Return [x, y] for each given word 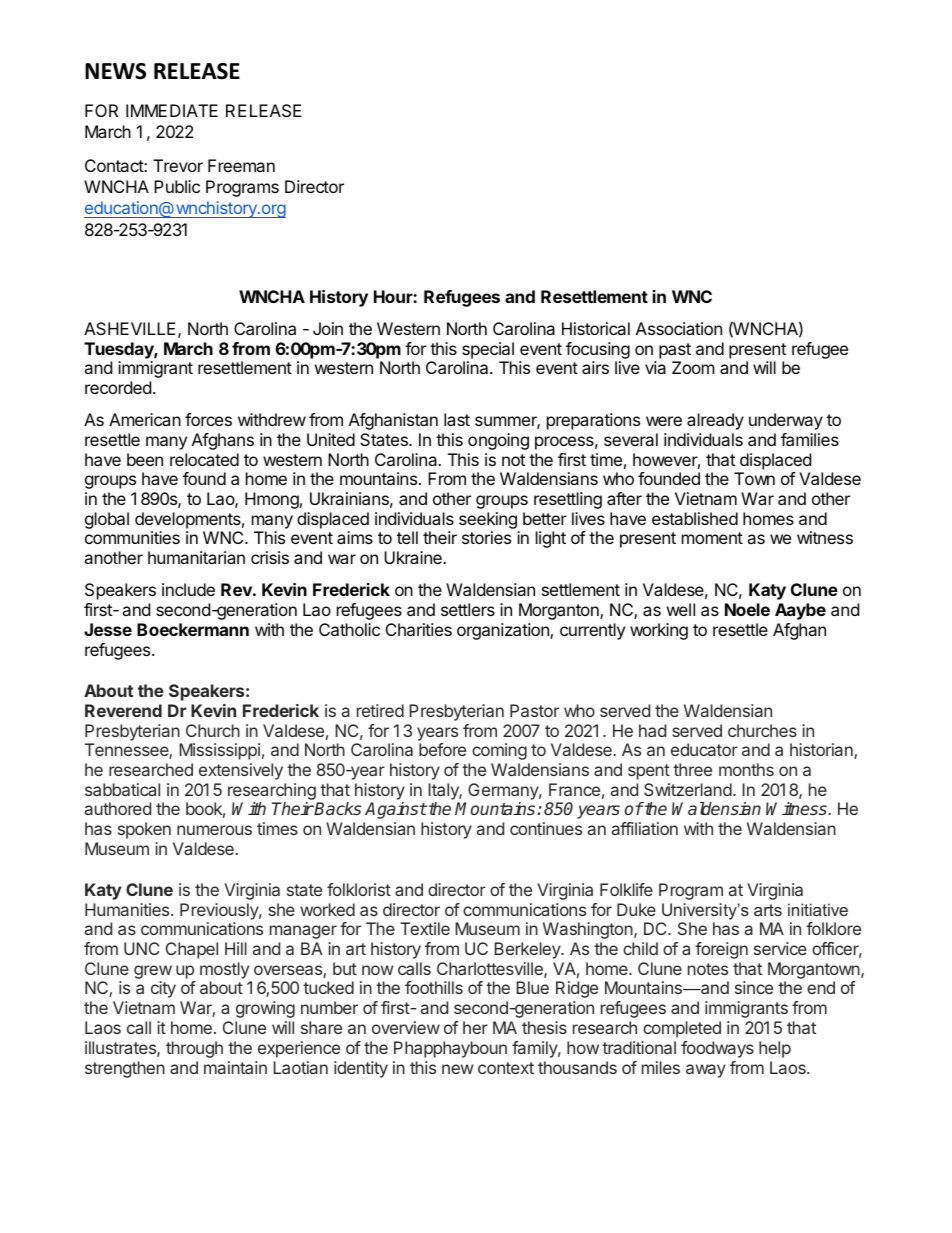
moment [712, 538]
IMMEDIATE [172, 110]
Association [679, 328]
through [194, 1049]
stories [486, 537]
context [506, 1068]
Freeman [241, 165]
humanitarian [196, 557]
